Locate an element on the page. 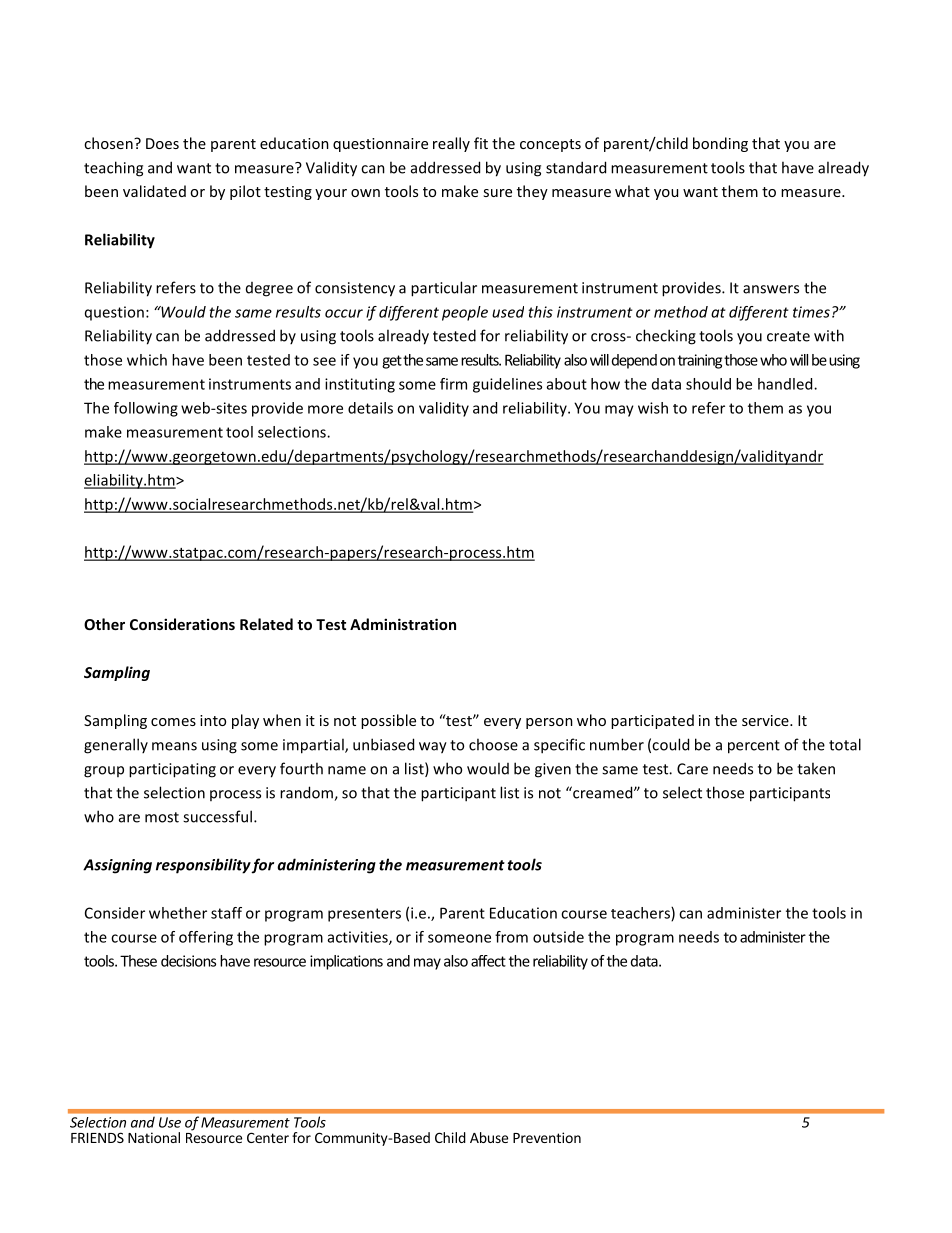 This page has width=952, height=1233. taken is located at coordinates (816, 768).
